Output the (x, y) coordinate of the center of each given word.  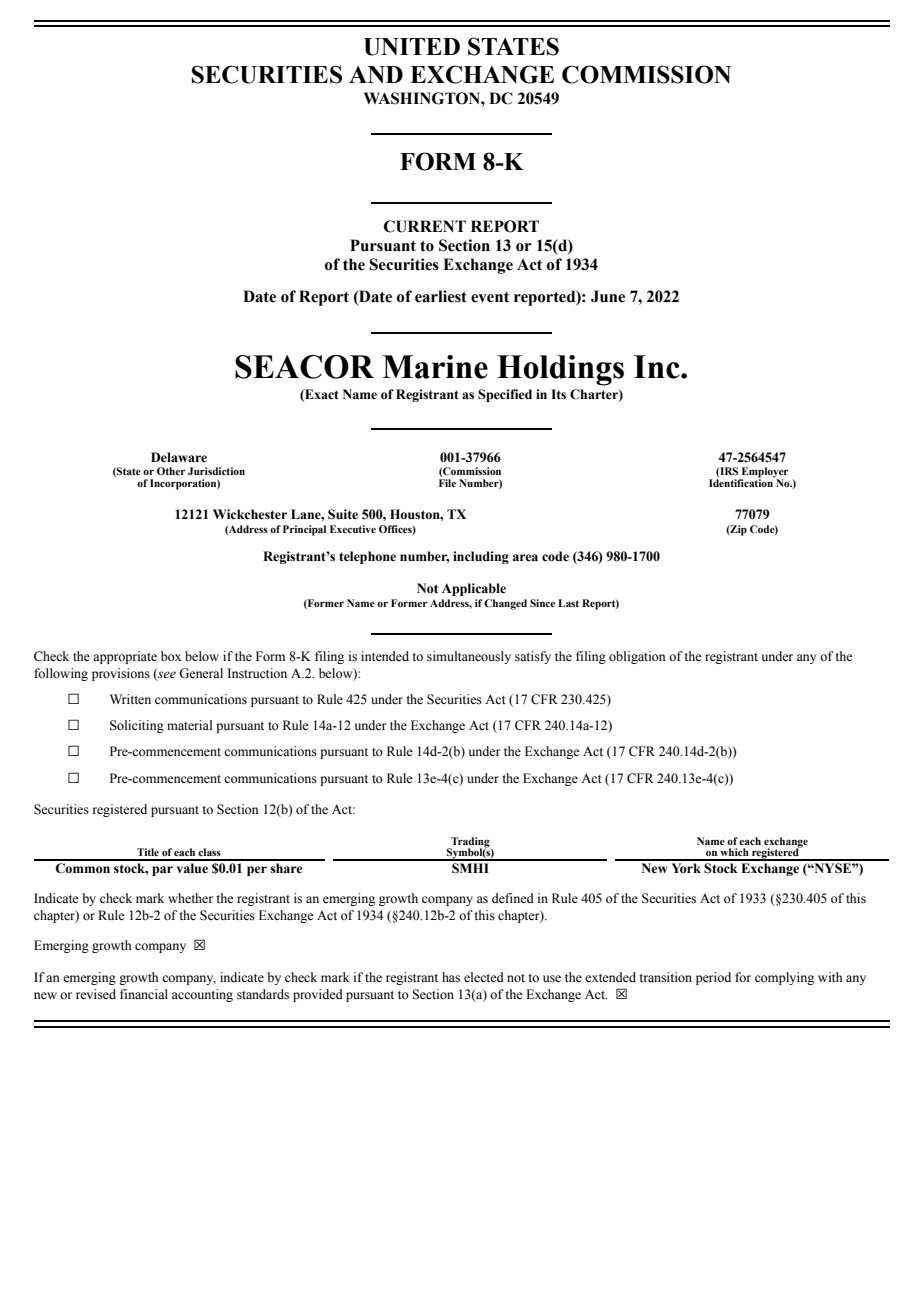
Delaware (179, 457)
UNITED (412, 47)
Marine (435, 367)
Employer (764, 473)
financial (144, 994)
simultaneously (469, 657)
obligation (637, 657)
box (171, 656)
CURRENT (425, 226)
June (608, 296)
